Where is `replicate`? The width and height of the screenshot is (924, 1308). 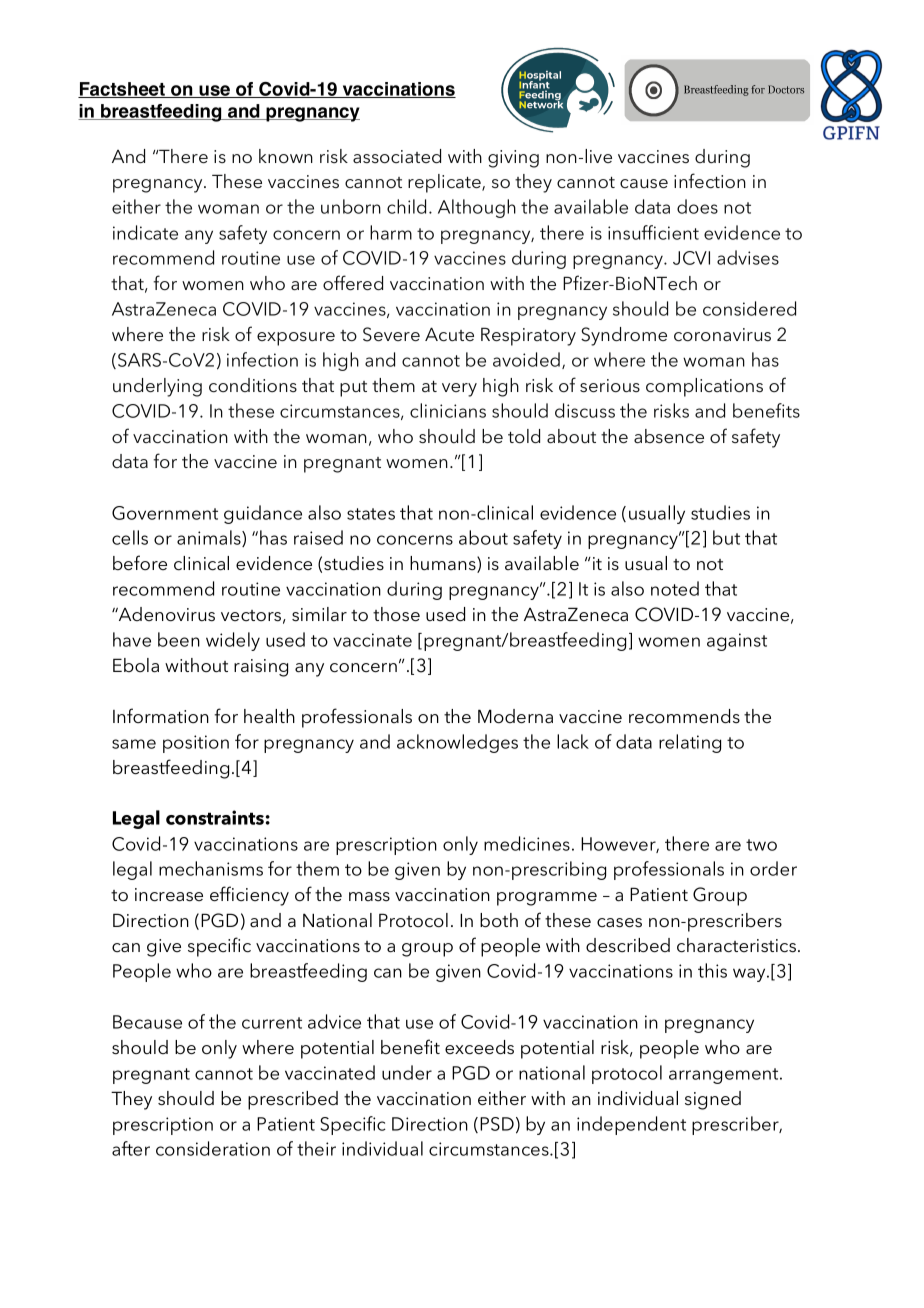
replicate is located at coordinates (445, 183).
